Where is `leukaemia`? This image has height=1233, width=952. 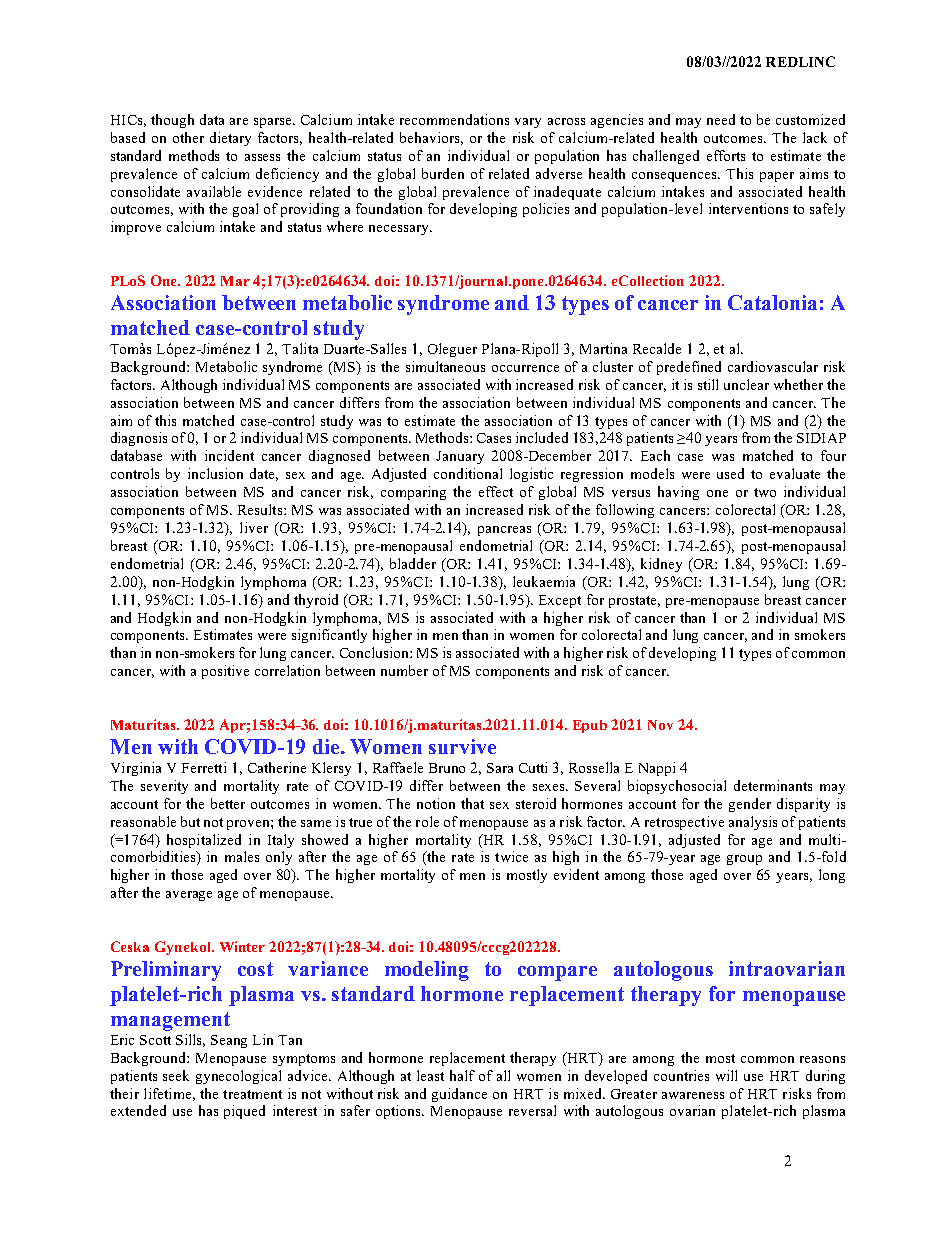 leukaemia is located at coordinates (544, 581).
